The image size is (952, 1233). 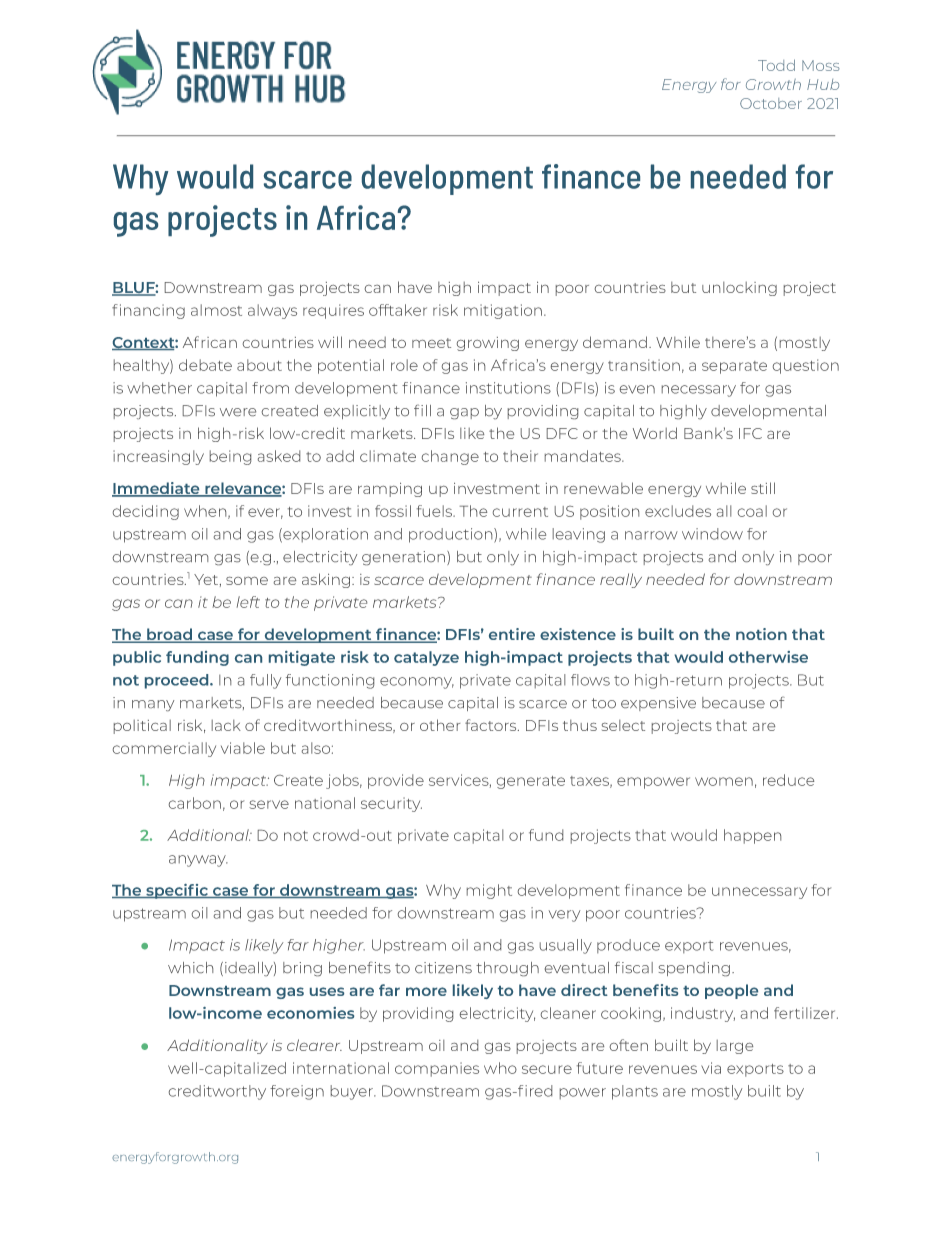 I want to click on gap, so click(x=464, y=413).
